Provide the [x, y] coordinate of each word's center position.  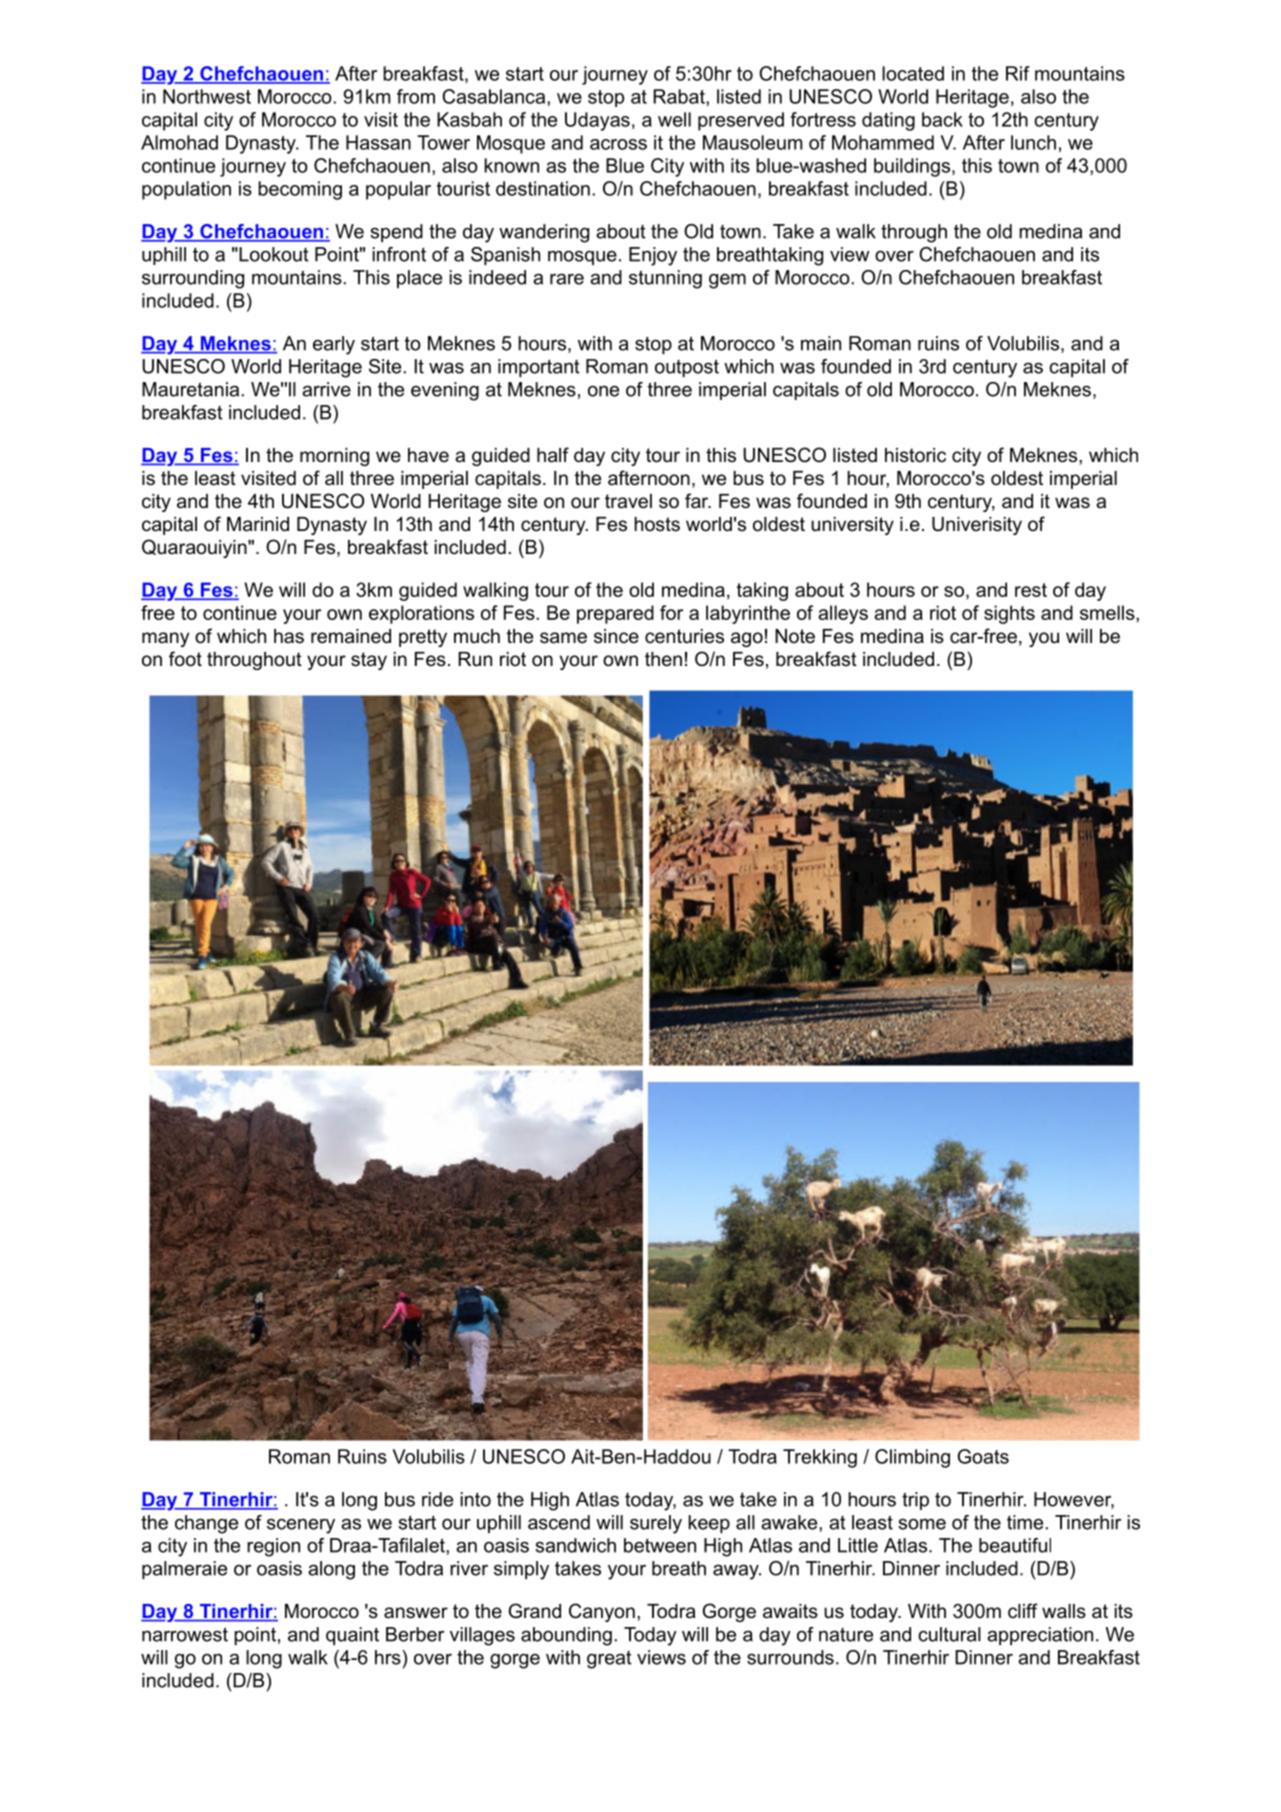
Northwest [207, 96]
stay [369, 661]
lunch [1033, 142]
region [273, 1547]
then [663, 659]
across [618, 144]
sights [1009, 614]
